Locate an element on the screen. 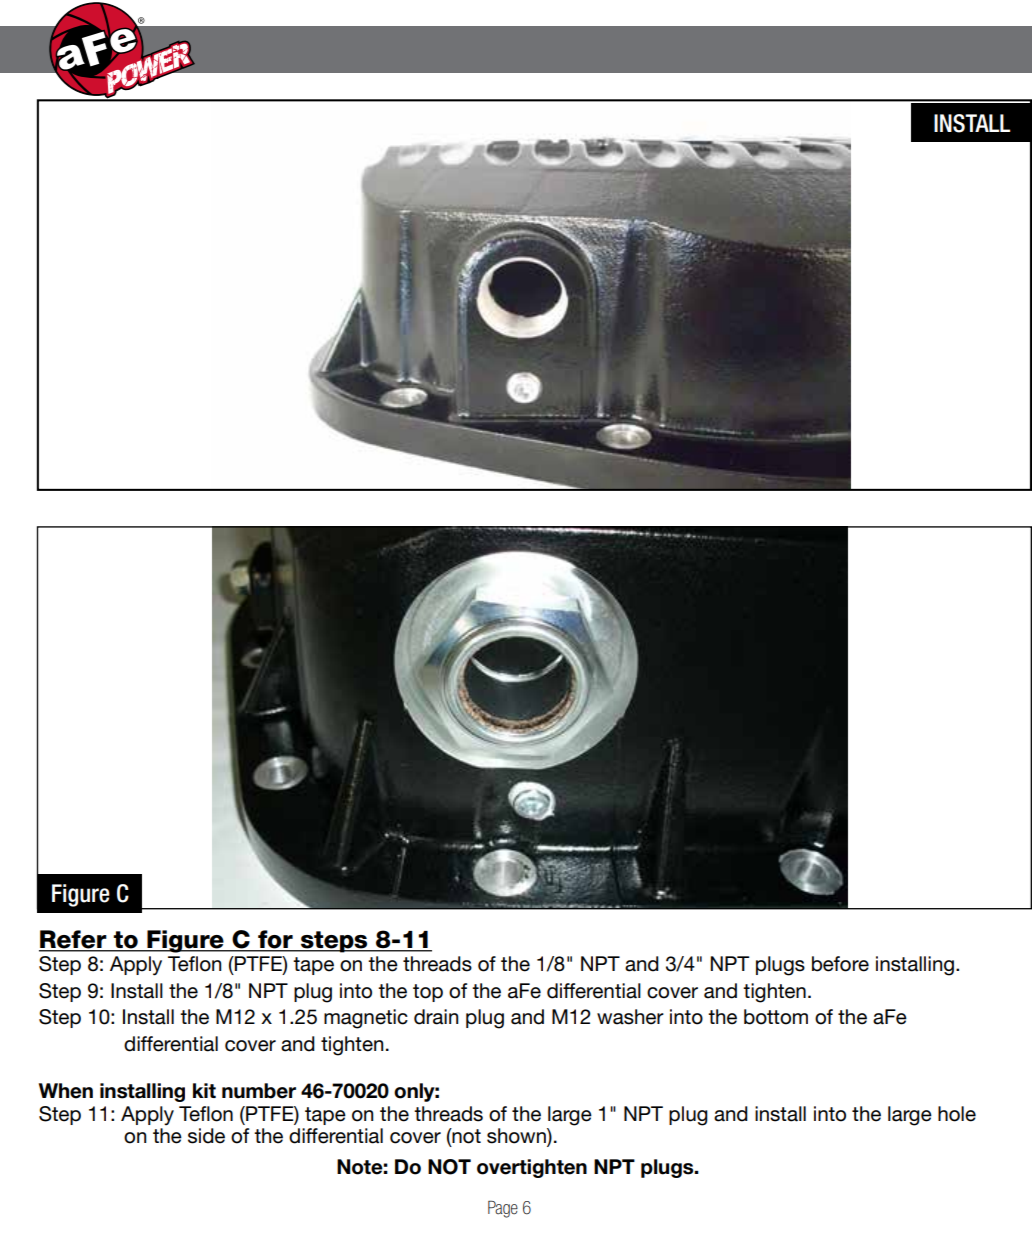 The image size is (1032, 1253). bottom is located at coordinates (776, 1017).
